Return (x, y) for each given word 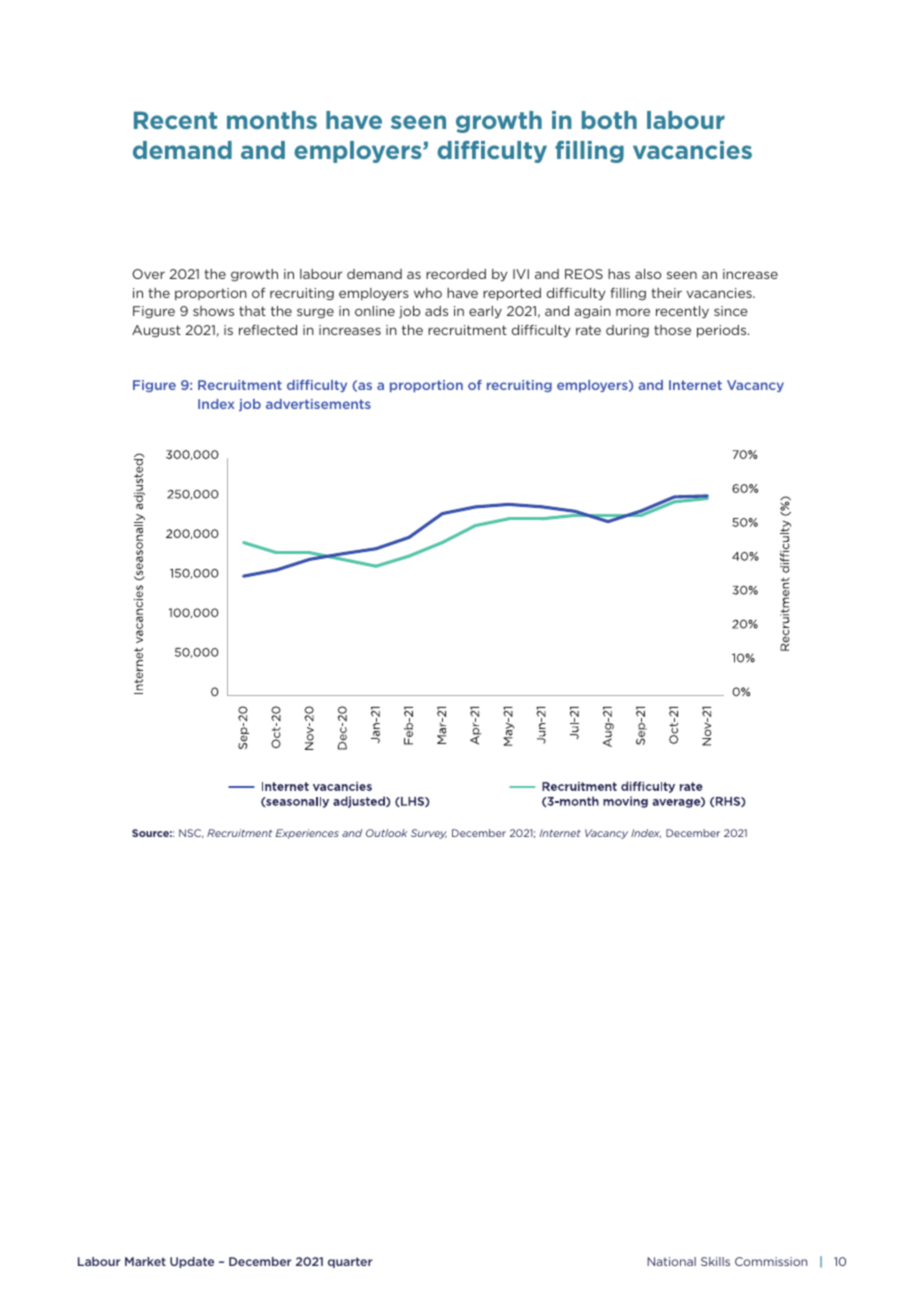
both (609, 120)
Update (192, 1262)
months (272, 120)
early (485, 312)
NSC (191, 833)
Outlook (387, 833)
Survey (429, 834)
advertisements (318, 404)
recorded (456, 274)
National (671, 1261)
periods (723, 331)
